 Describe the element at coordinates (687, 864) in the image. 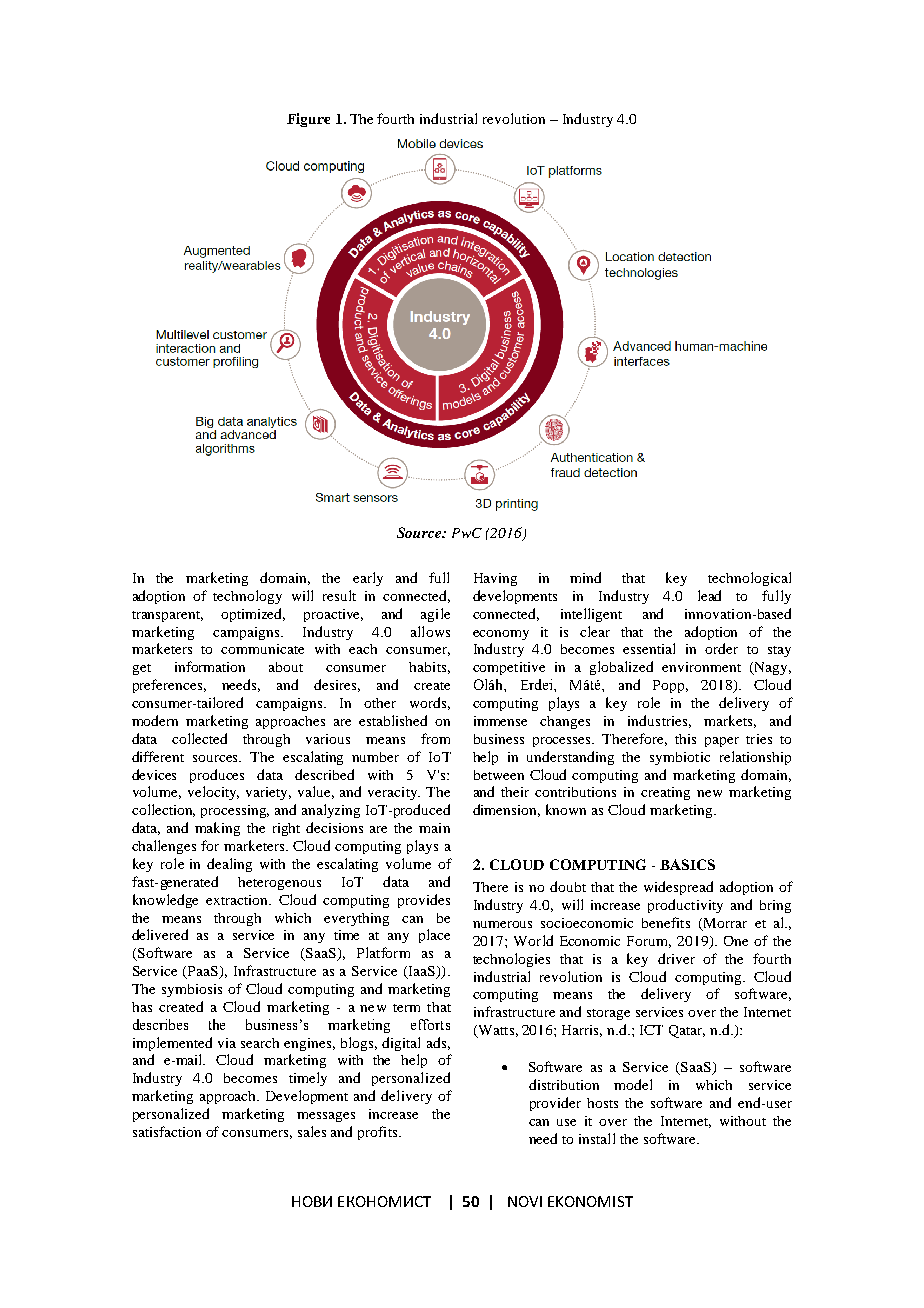

I see `BASICS` at that location.
